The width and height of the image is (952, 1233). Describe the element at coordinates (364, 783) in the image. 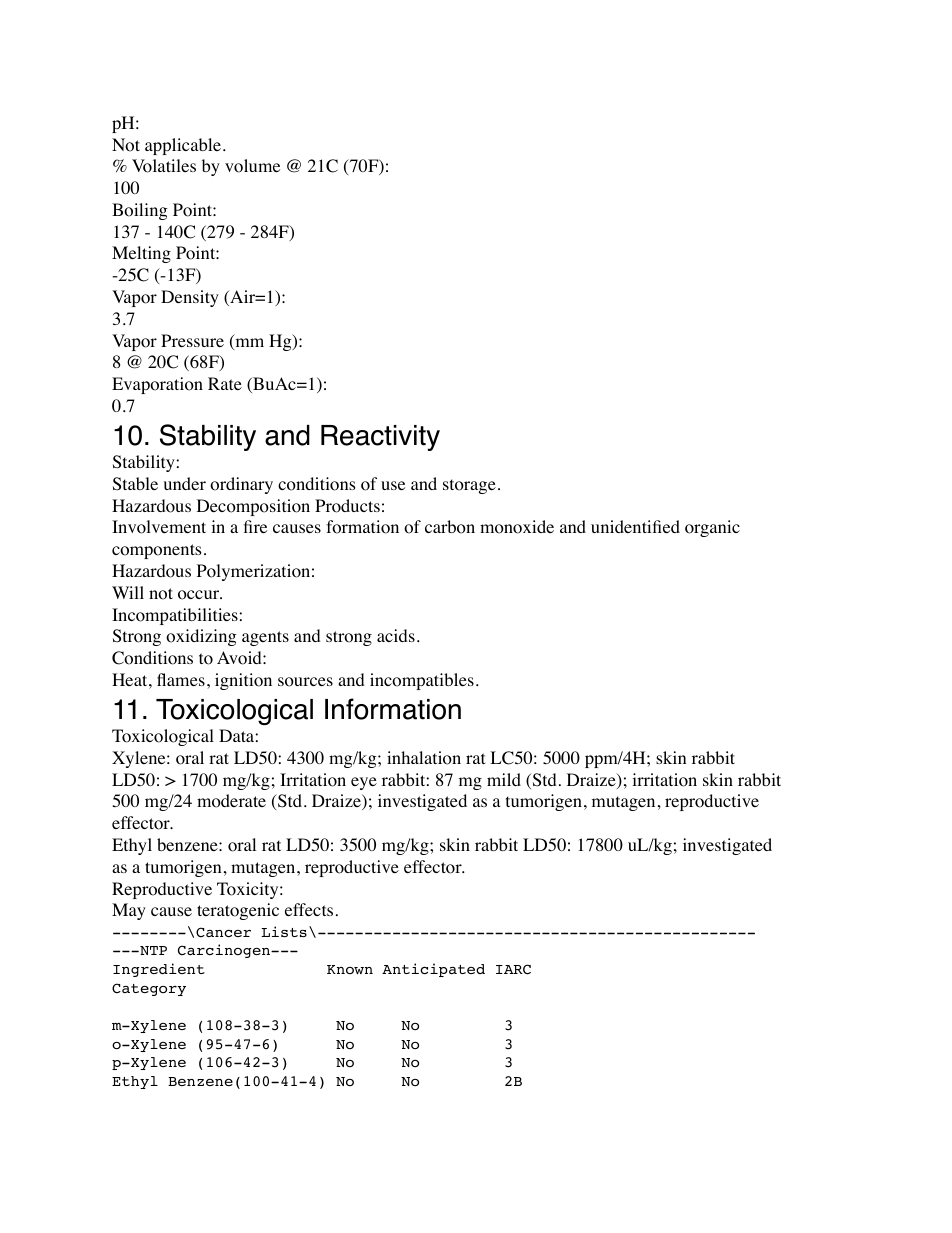

I see `eye` at that location.
